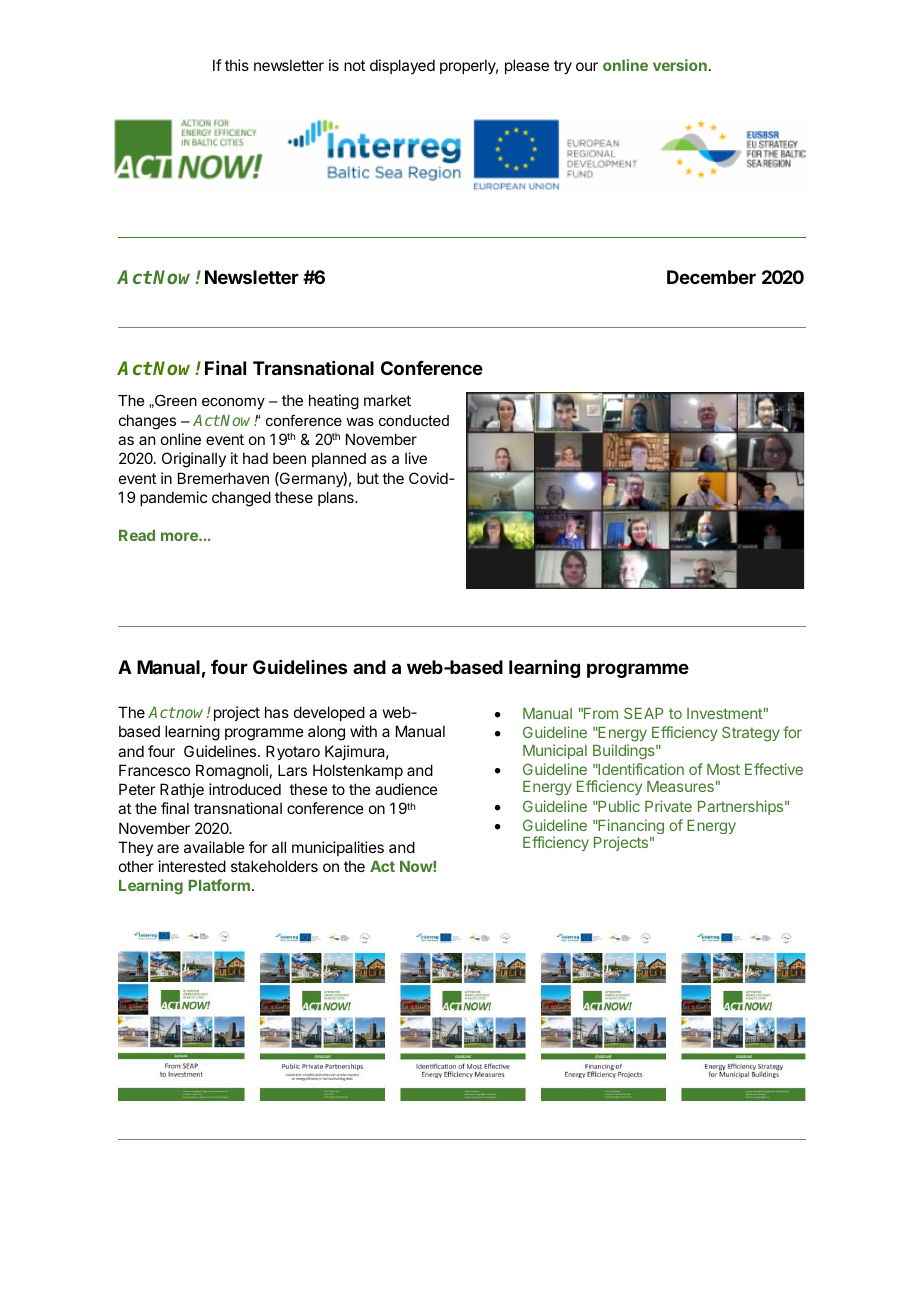 The height and width of the screenshot is (1308, 924). I want to click on audience, so click(406, 789).
